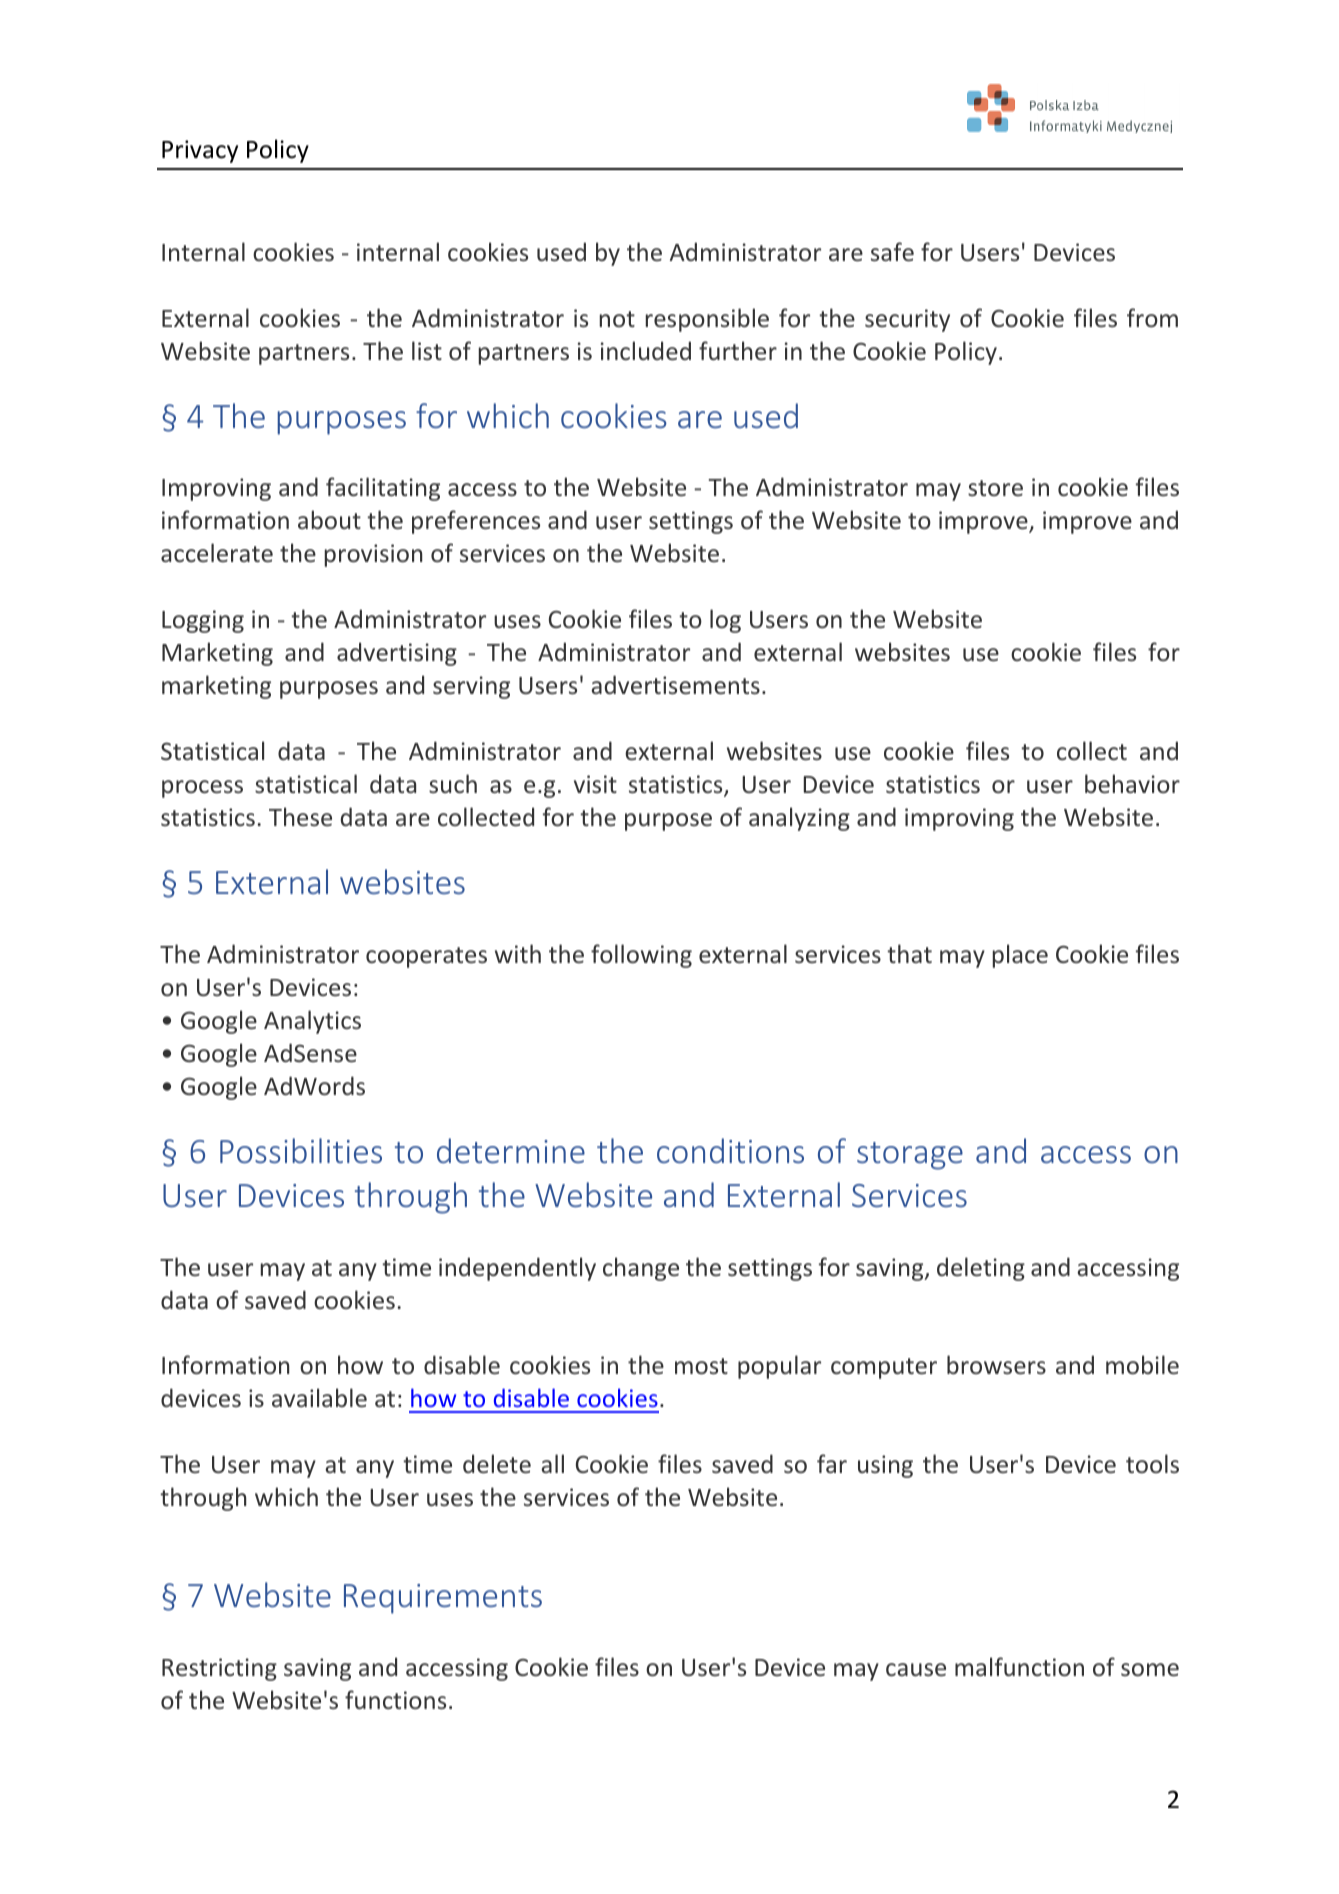  What do you see at coordinates (995, 488) in the page?
I see `store` at bounding box center [995, 488].
